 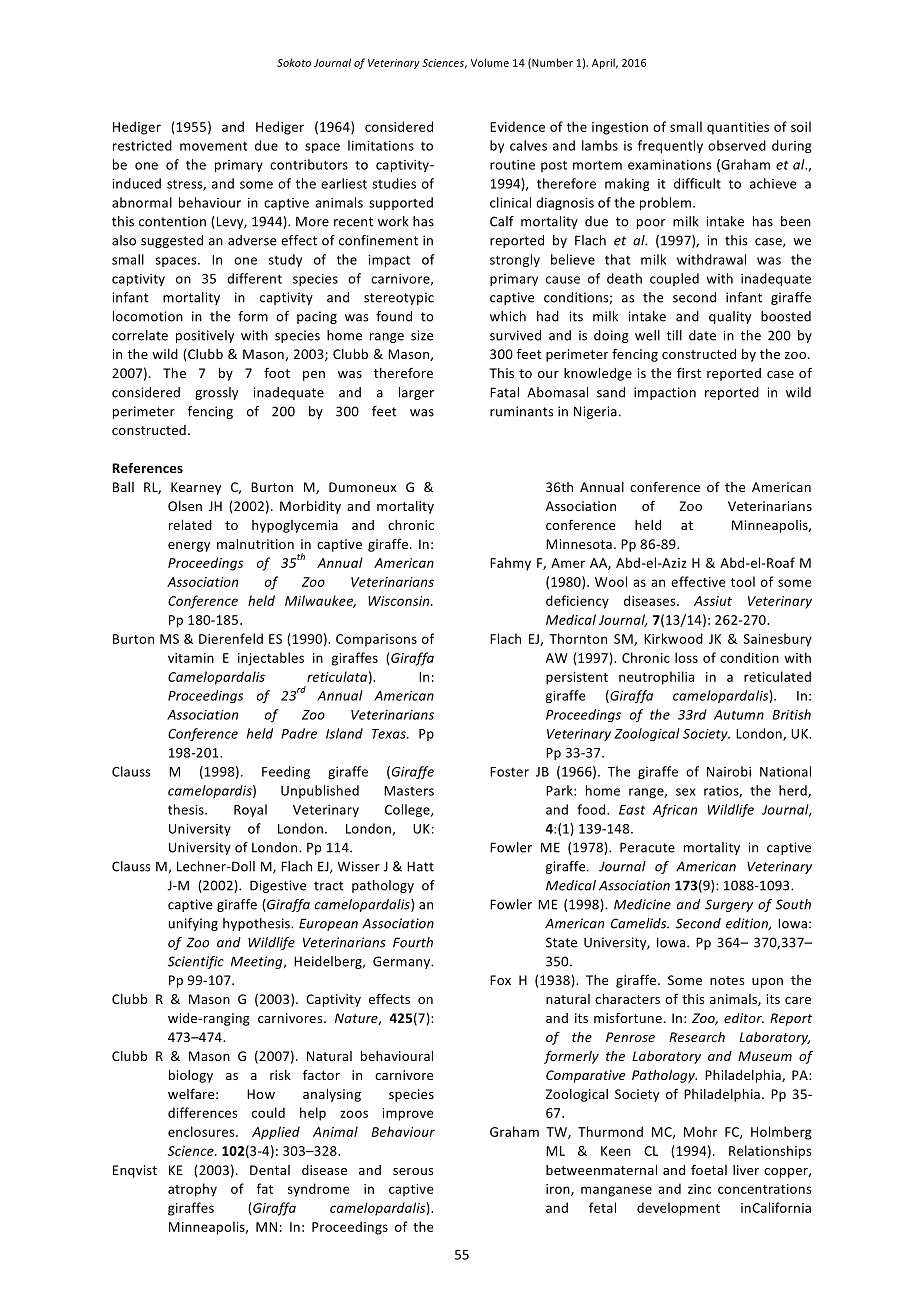 What do you see at coordinates (729, 905) in the document?
I see `Surgery` at bounding box center [729, 905].
